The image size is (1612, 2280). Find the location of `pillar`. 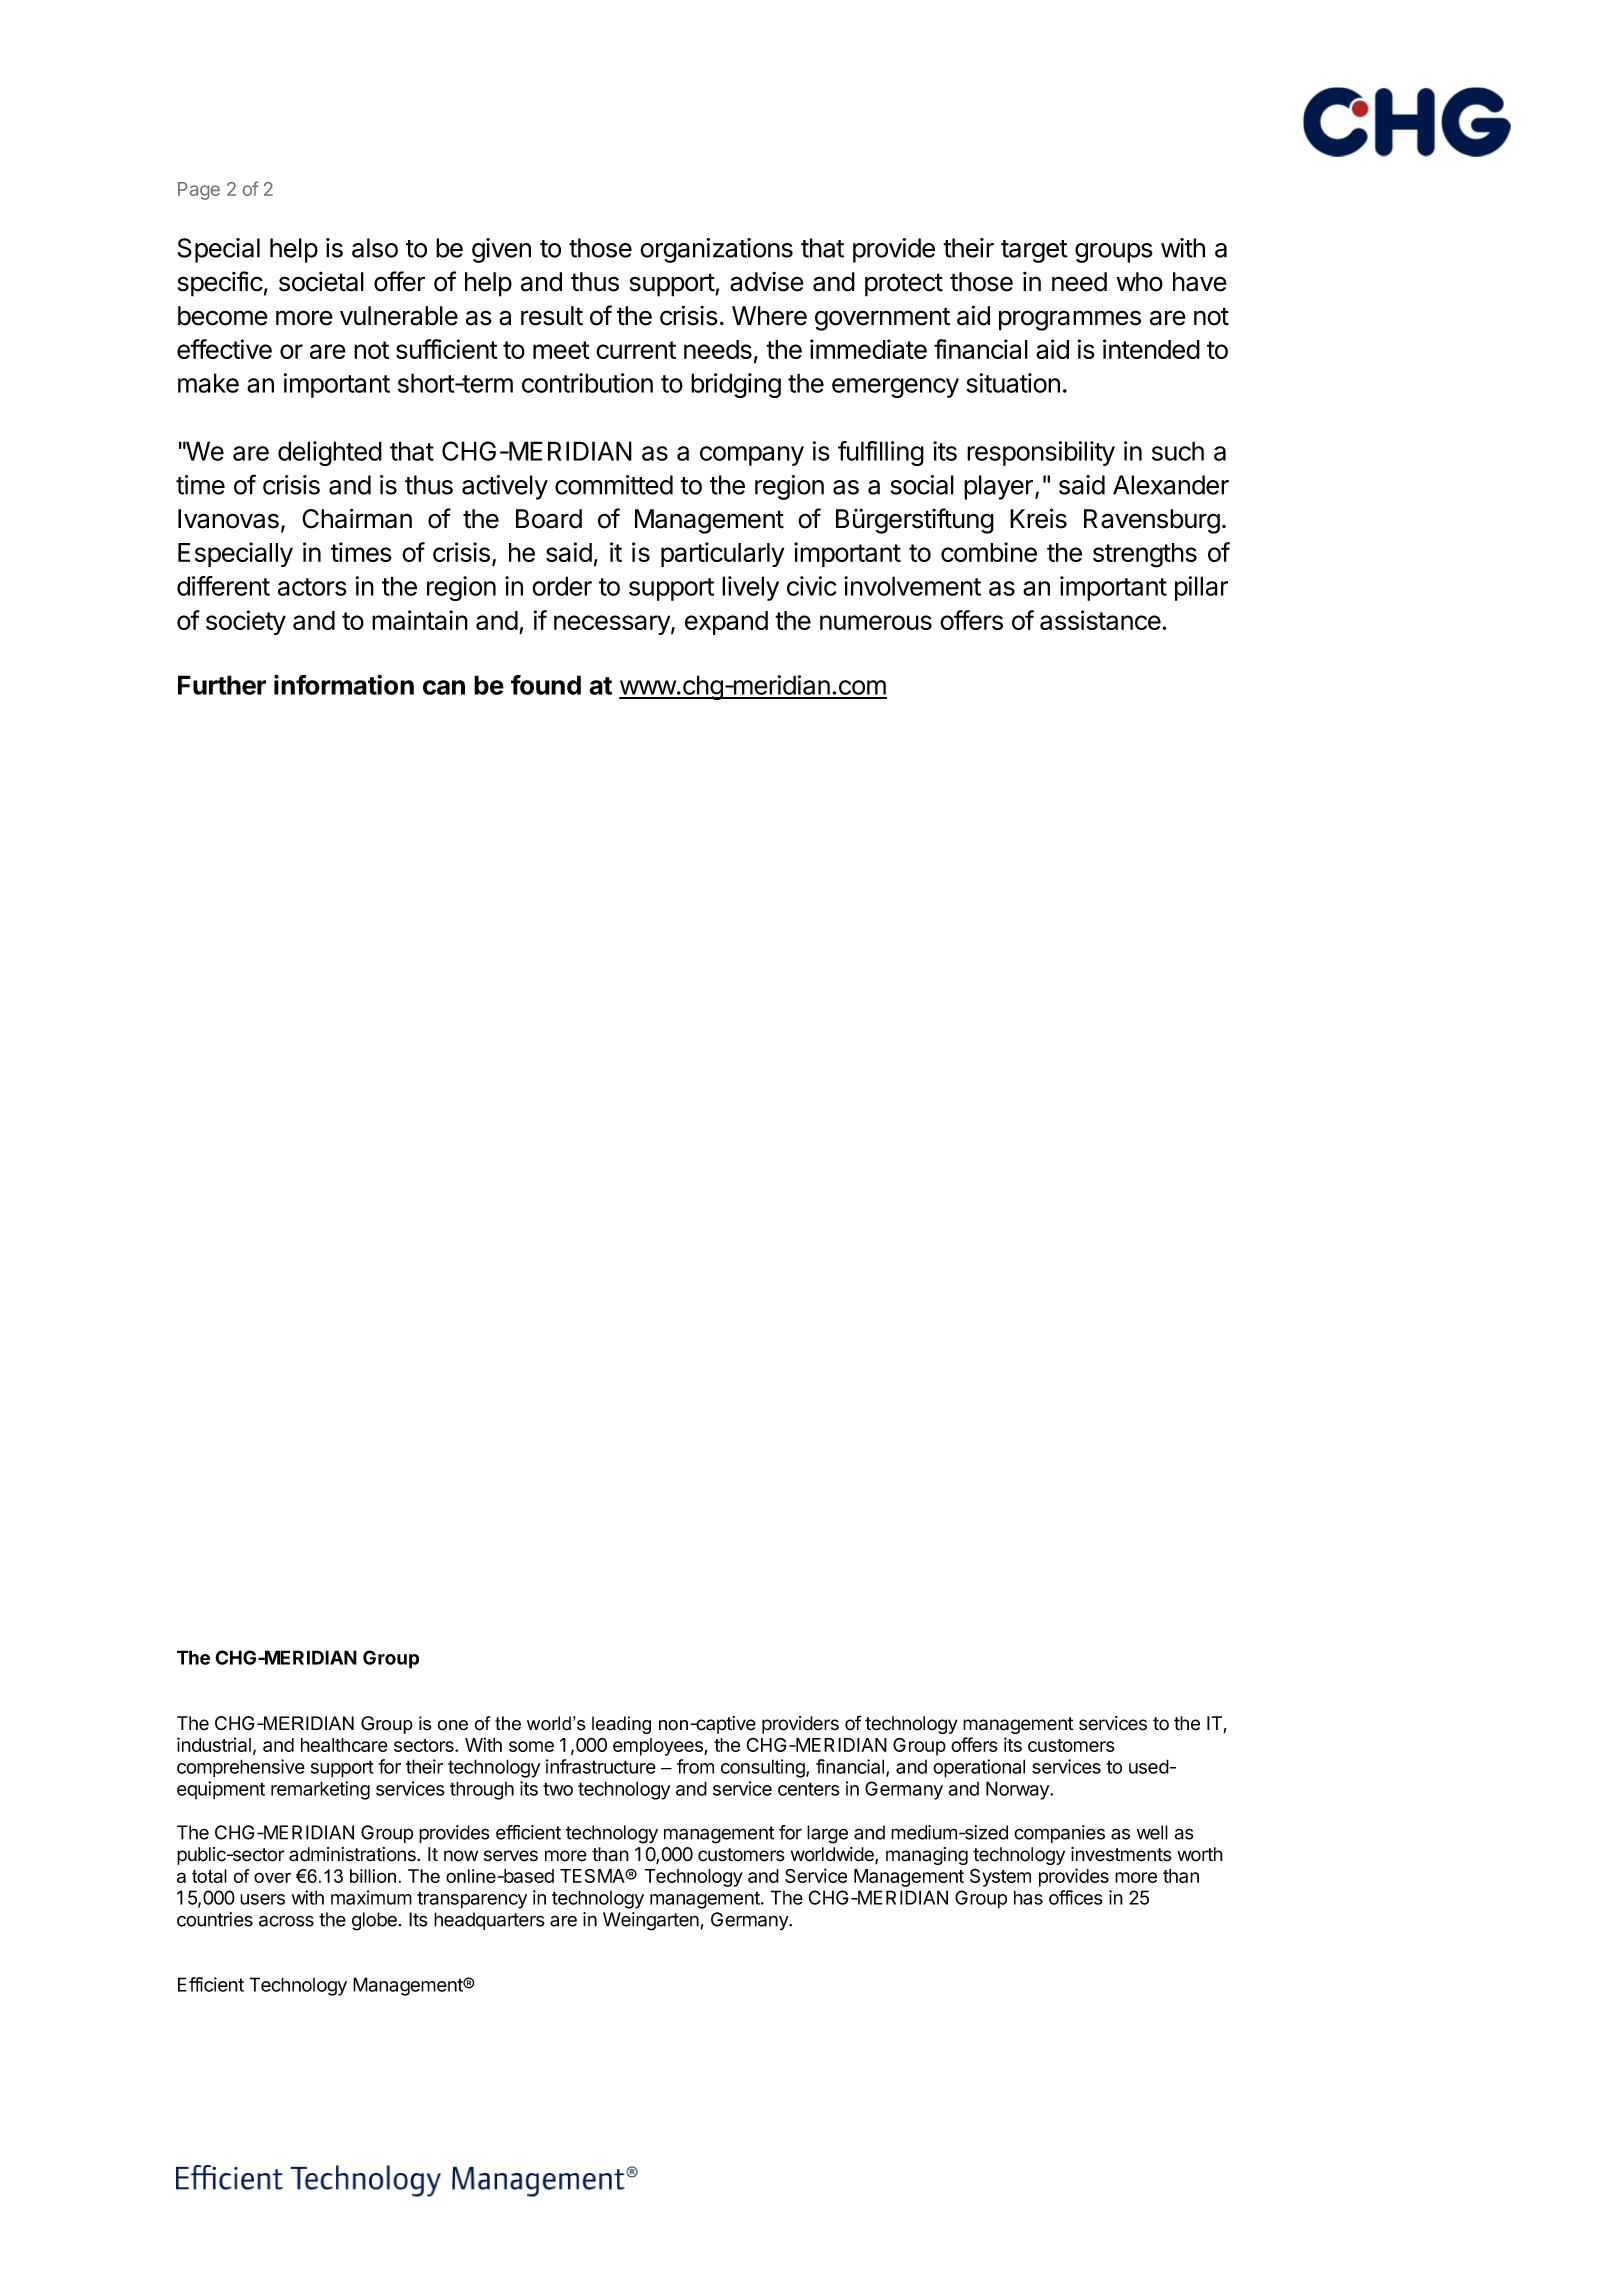

pillar is located at coordinates (1201, 588).
